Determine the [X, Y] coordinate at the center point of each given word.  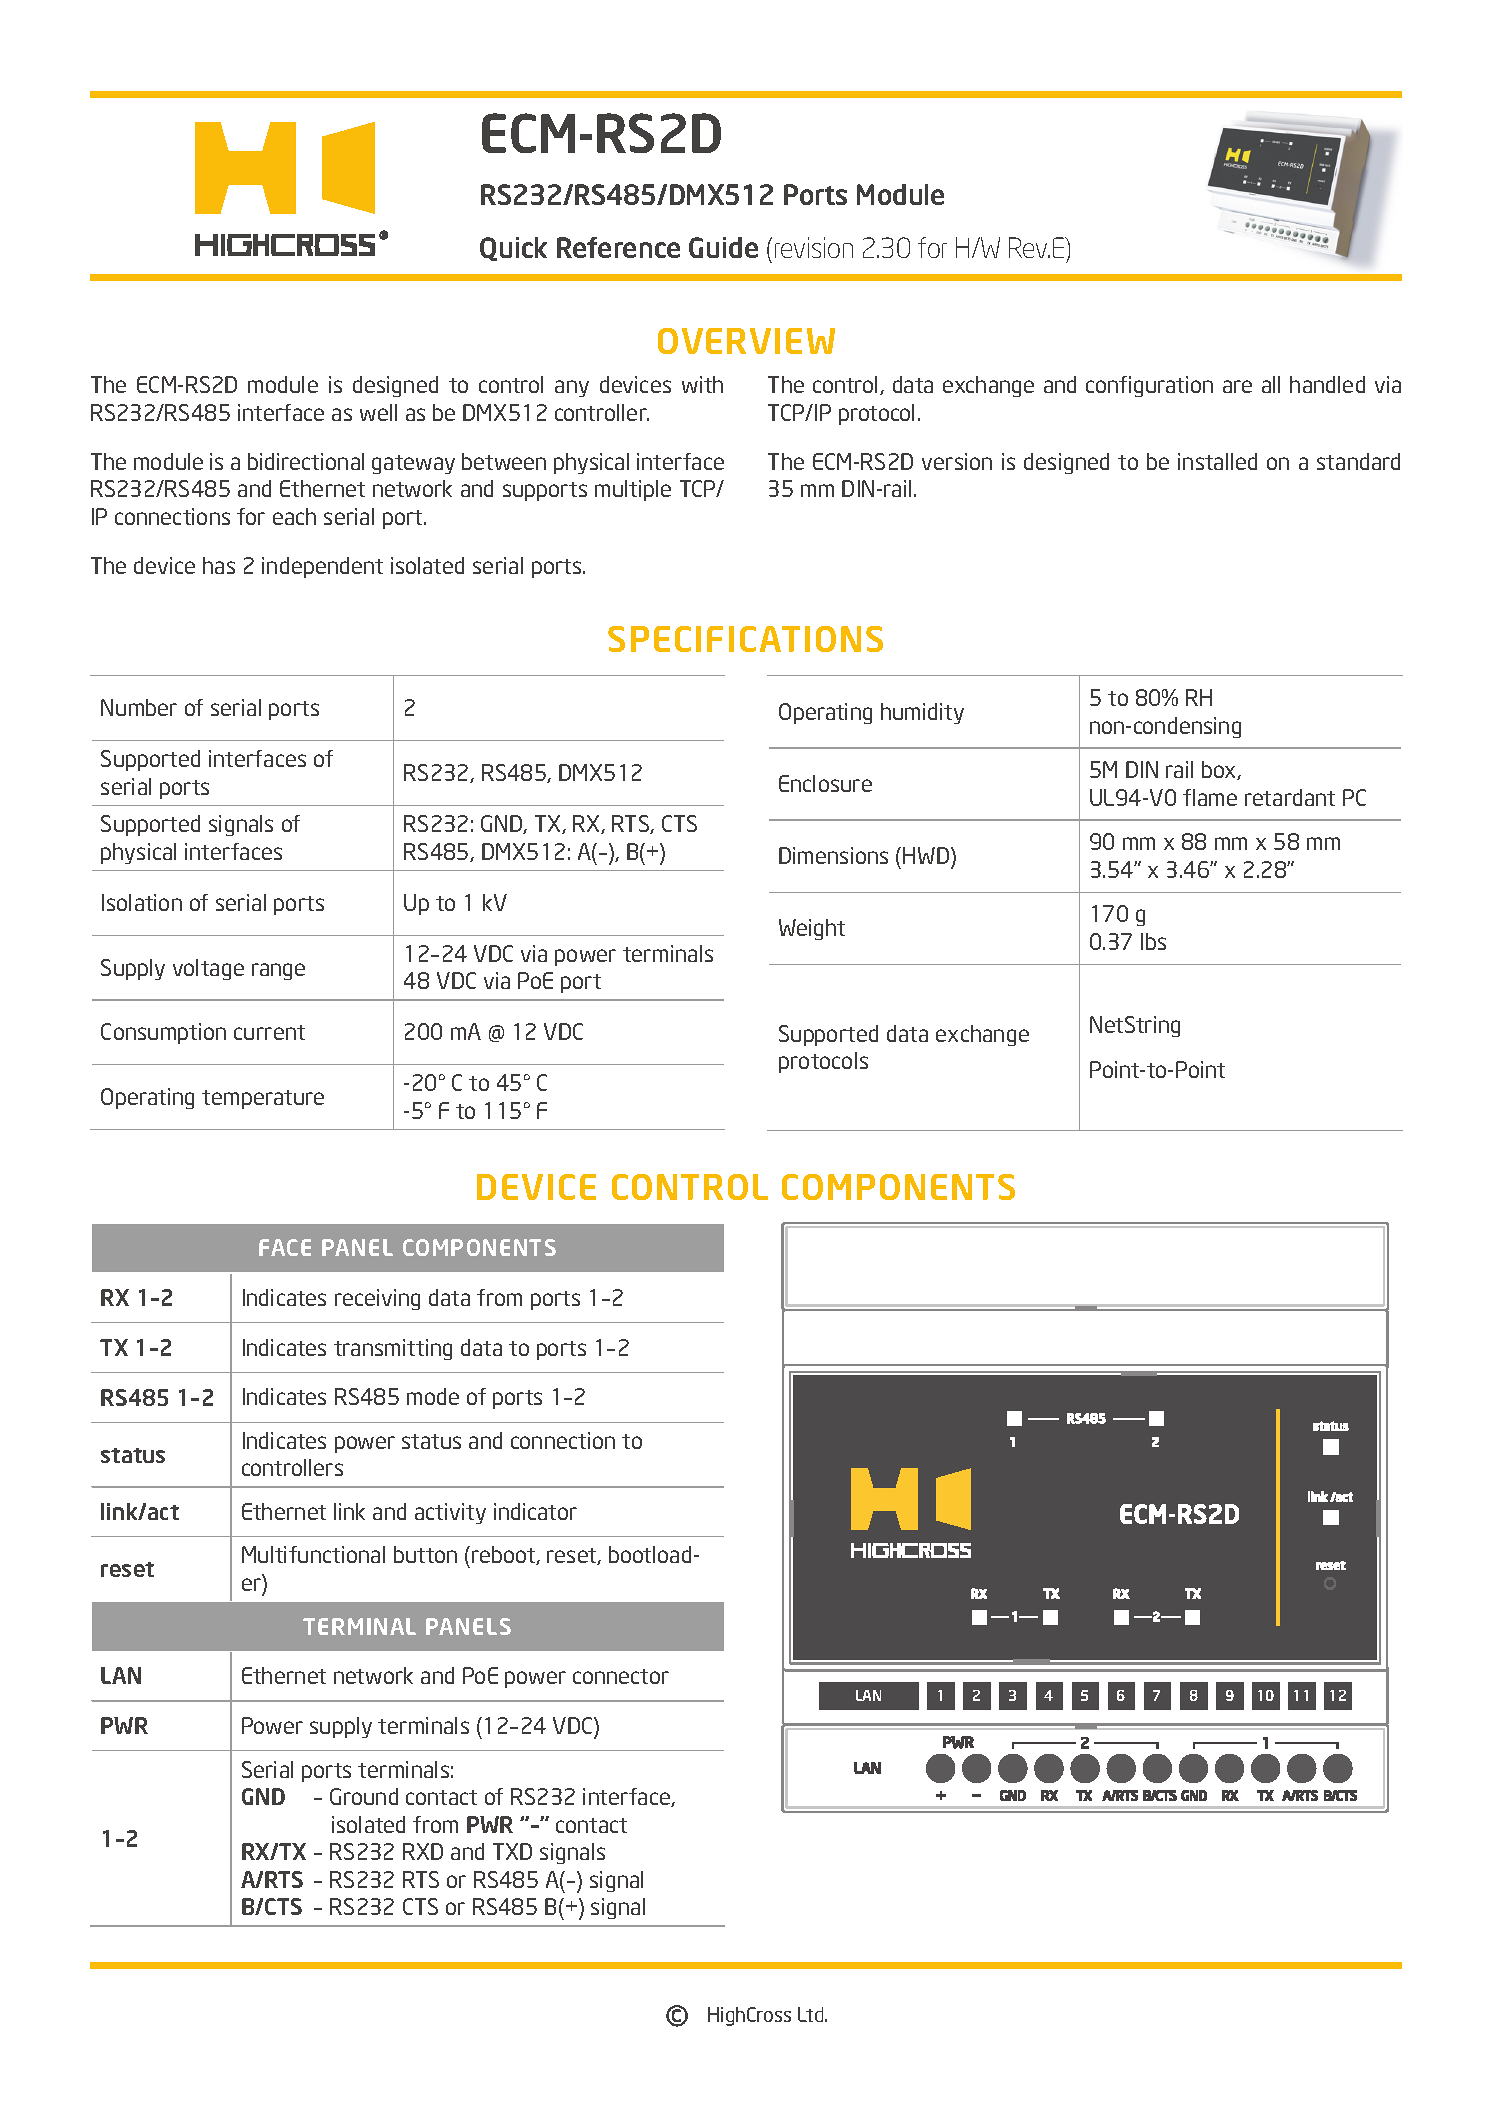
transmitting [393, 1349]
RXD [423, 1851]
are [1237, 386]
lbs [1153, 941]
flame [1210, 797]
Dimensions [833, 855]
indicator [535, 1511]
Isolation [142, 902]
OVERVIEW [746, 341]
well [378, 412]
